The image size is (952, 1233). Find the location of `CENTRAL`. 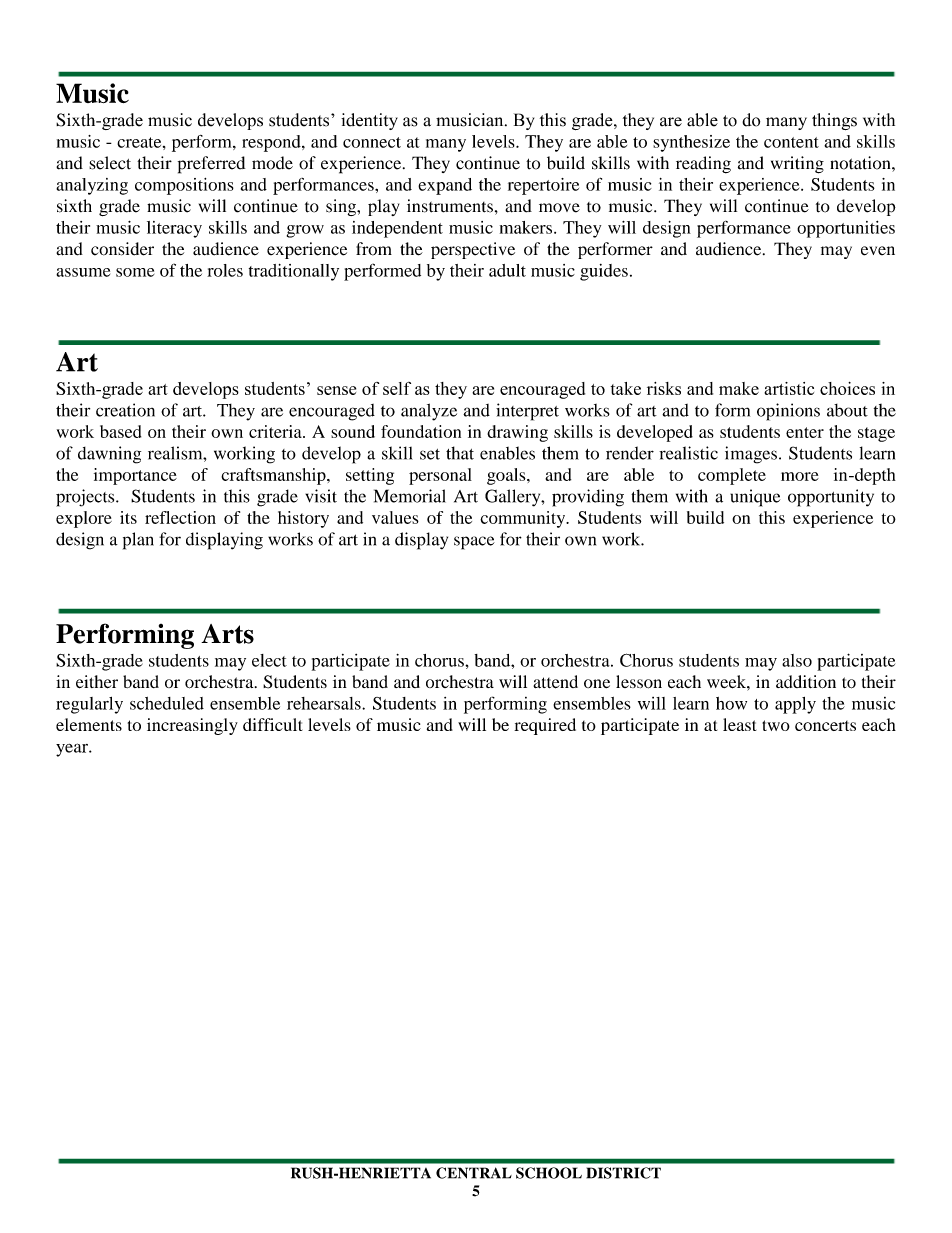

CENTRAL is located at coordinates (474, 1173).
